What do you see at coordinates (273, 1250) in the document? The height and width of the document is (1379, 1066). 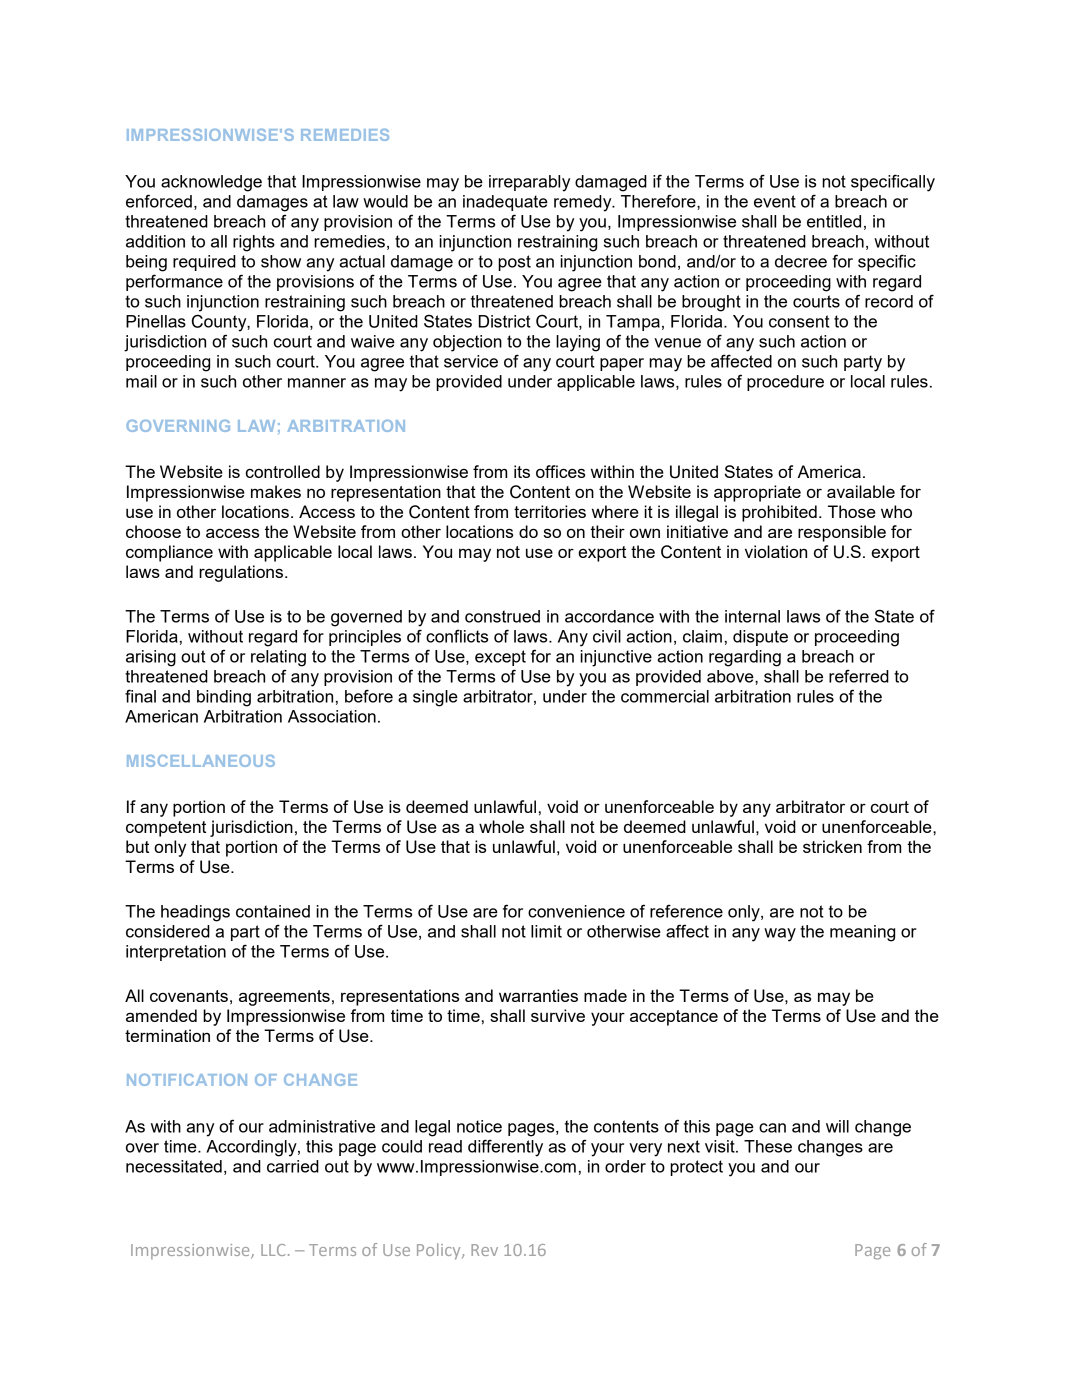 I see `LLC` at bounding box center [273, 1250].
